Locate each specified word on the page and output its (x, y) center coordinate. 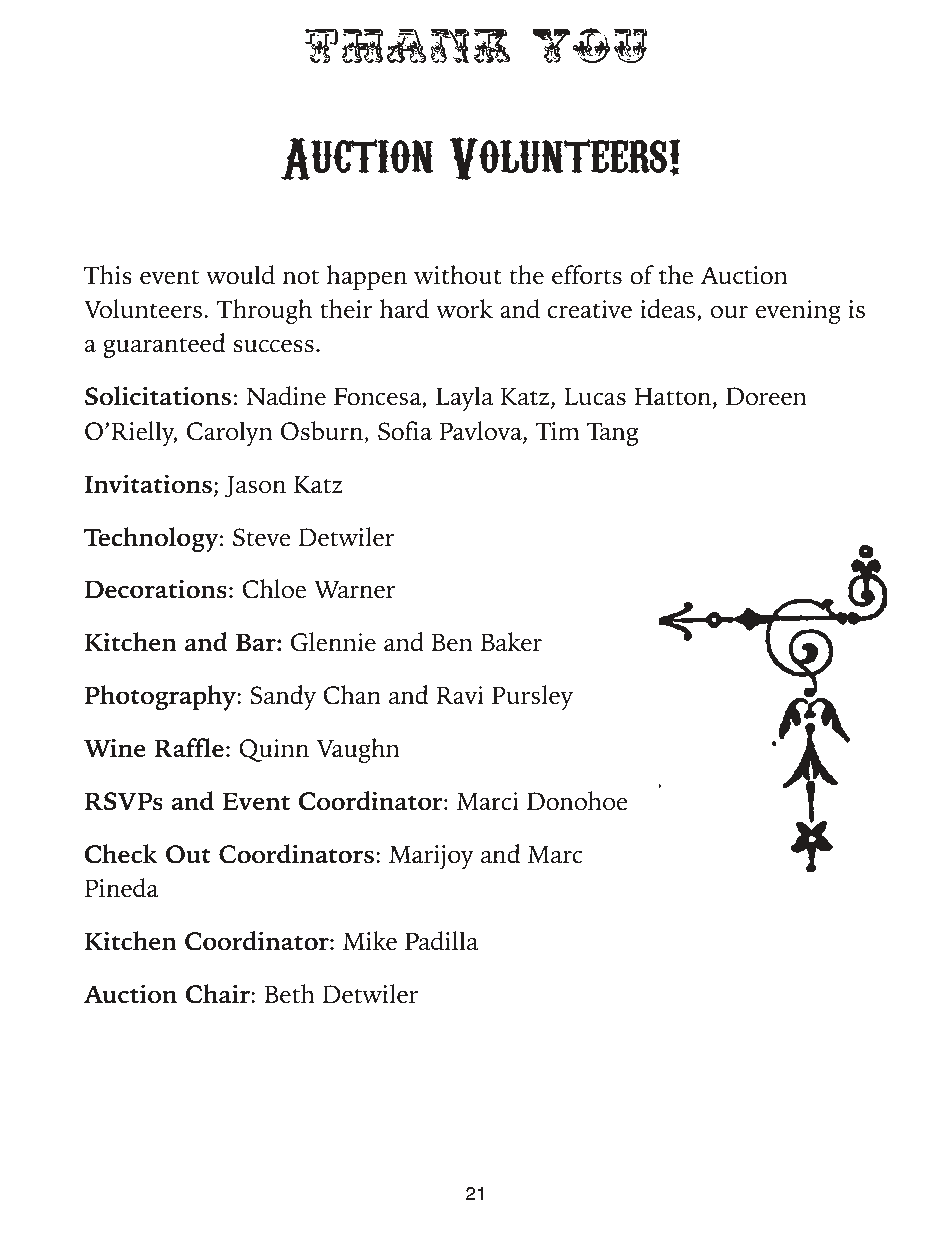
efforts (587, 275)
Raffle (189, 748)
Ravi (460, 695)
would (240, 275)
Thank (407, 46)
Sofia (405, 431)
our (729, 312)
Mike (370, 941)
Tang (612, 434)
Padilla (441, 941)
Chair (218, 994)
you (590, 45)
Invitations (148, 484)
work (464, 309)
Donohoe (577, 801)
